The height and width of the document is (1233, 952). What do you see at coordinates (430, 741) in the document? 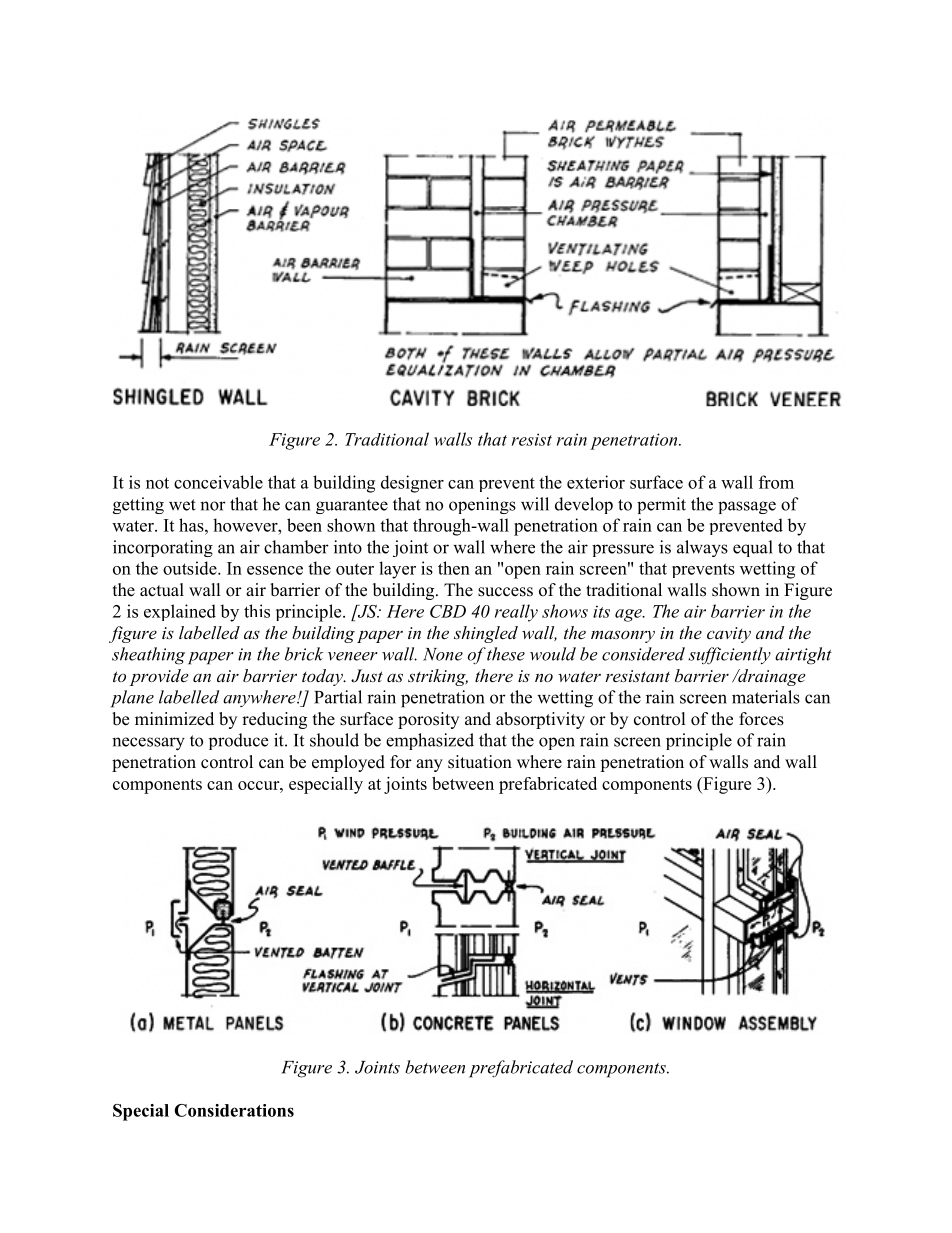
I see `emphasized` at bounding box center [430, 741].
